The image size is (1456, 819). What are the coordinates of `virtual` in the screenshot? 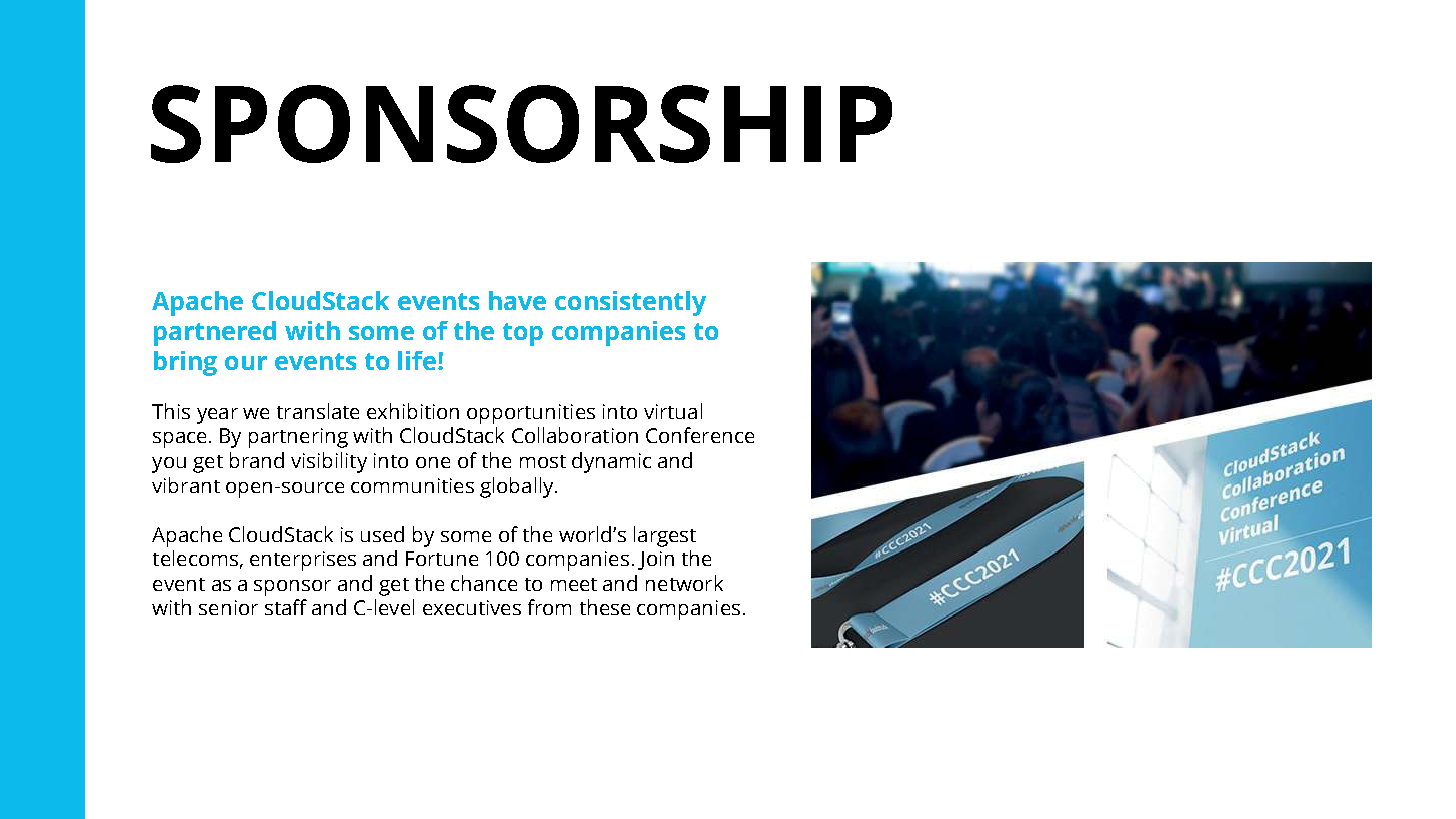 It's located at (673, 411).
